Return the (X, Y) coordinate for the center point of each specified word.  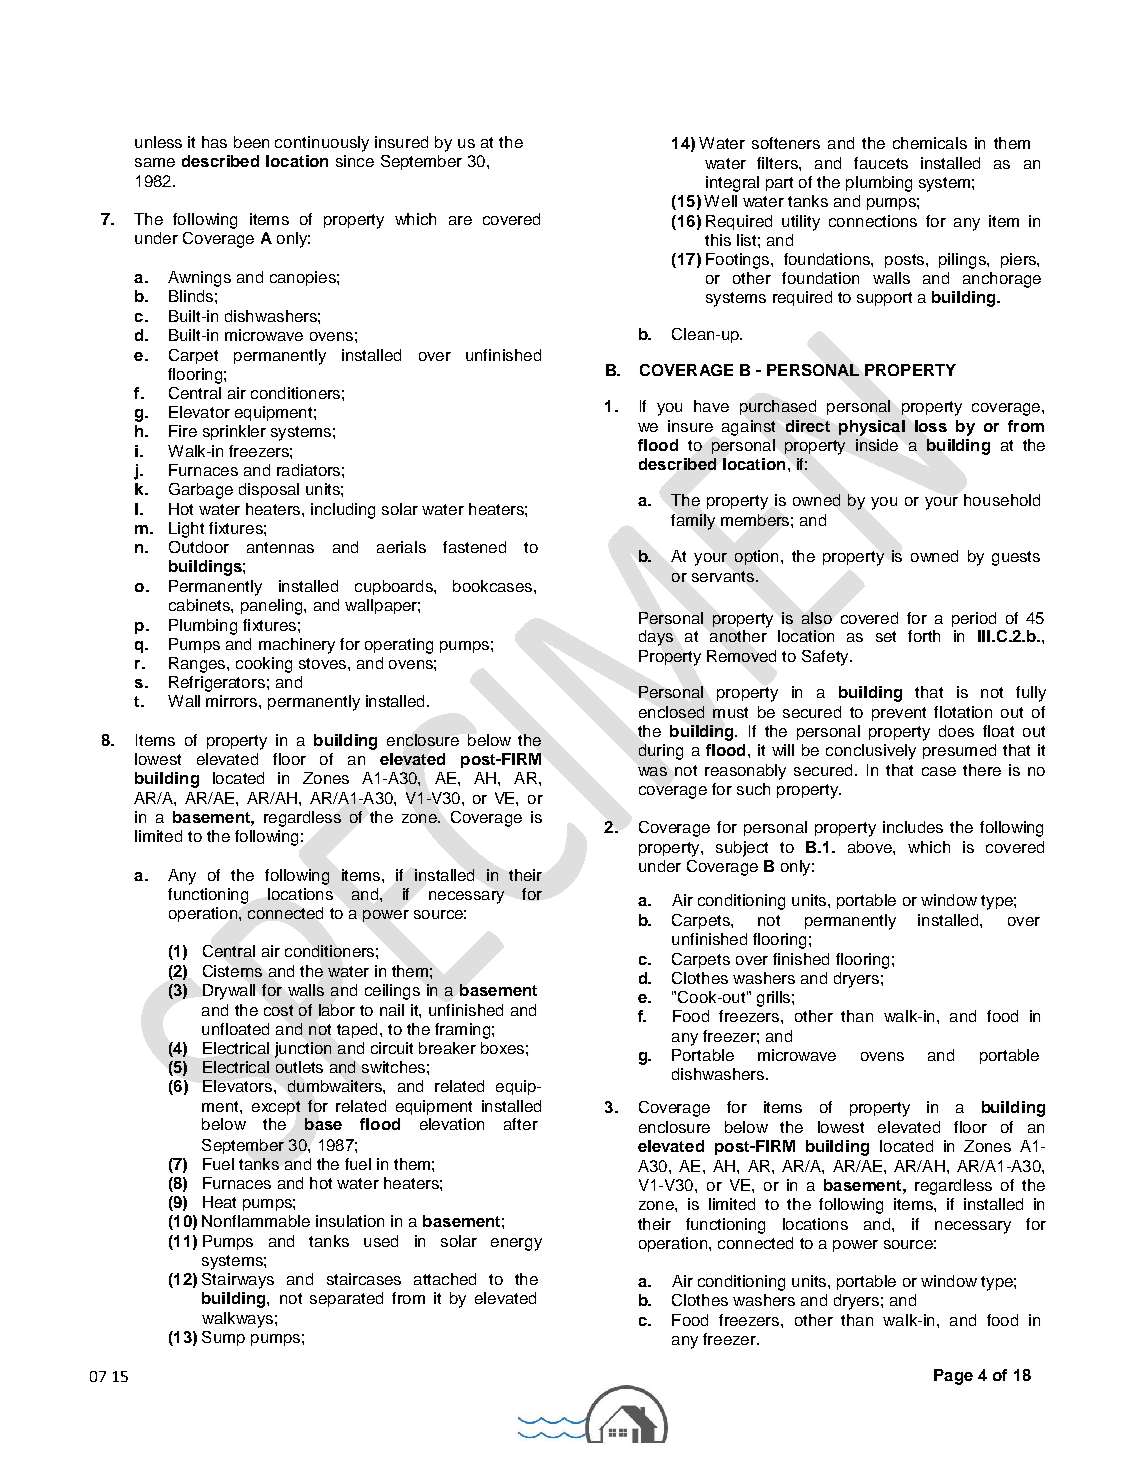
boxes (502, 1048)
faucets (881, 163)
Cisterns (232, 971)
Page (953, 1377)
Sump (223, 1338)
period (974, 619)
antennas (280, 547)
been (251, 142)
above (871, 847)
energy (516, 1244)
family (693, 522)
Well (720, 201)
